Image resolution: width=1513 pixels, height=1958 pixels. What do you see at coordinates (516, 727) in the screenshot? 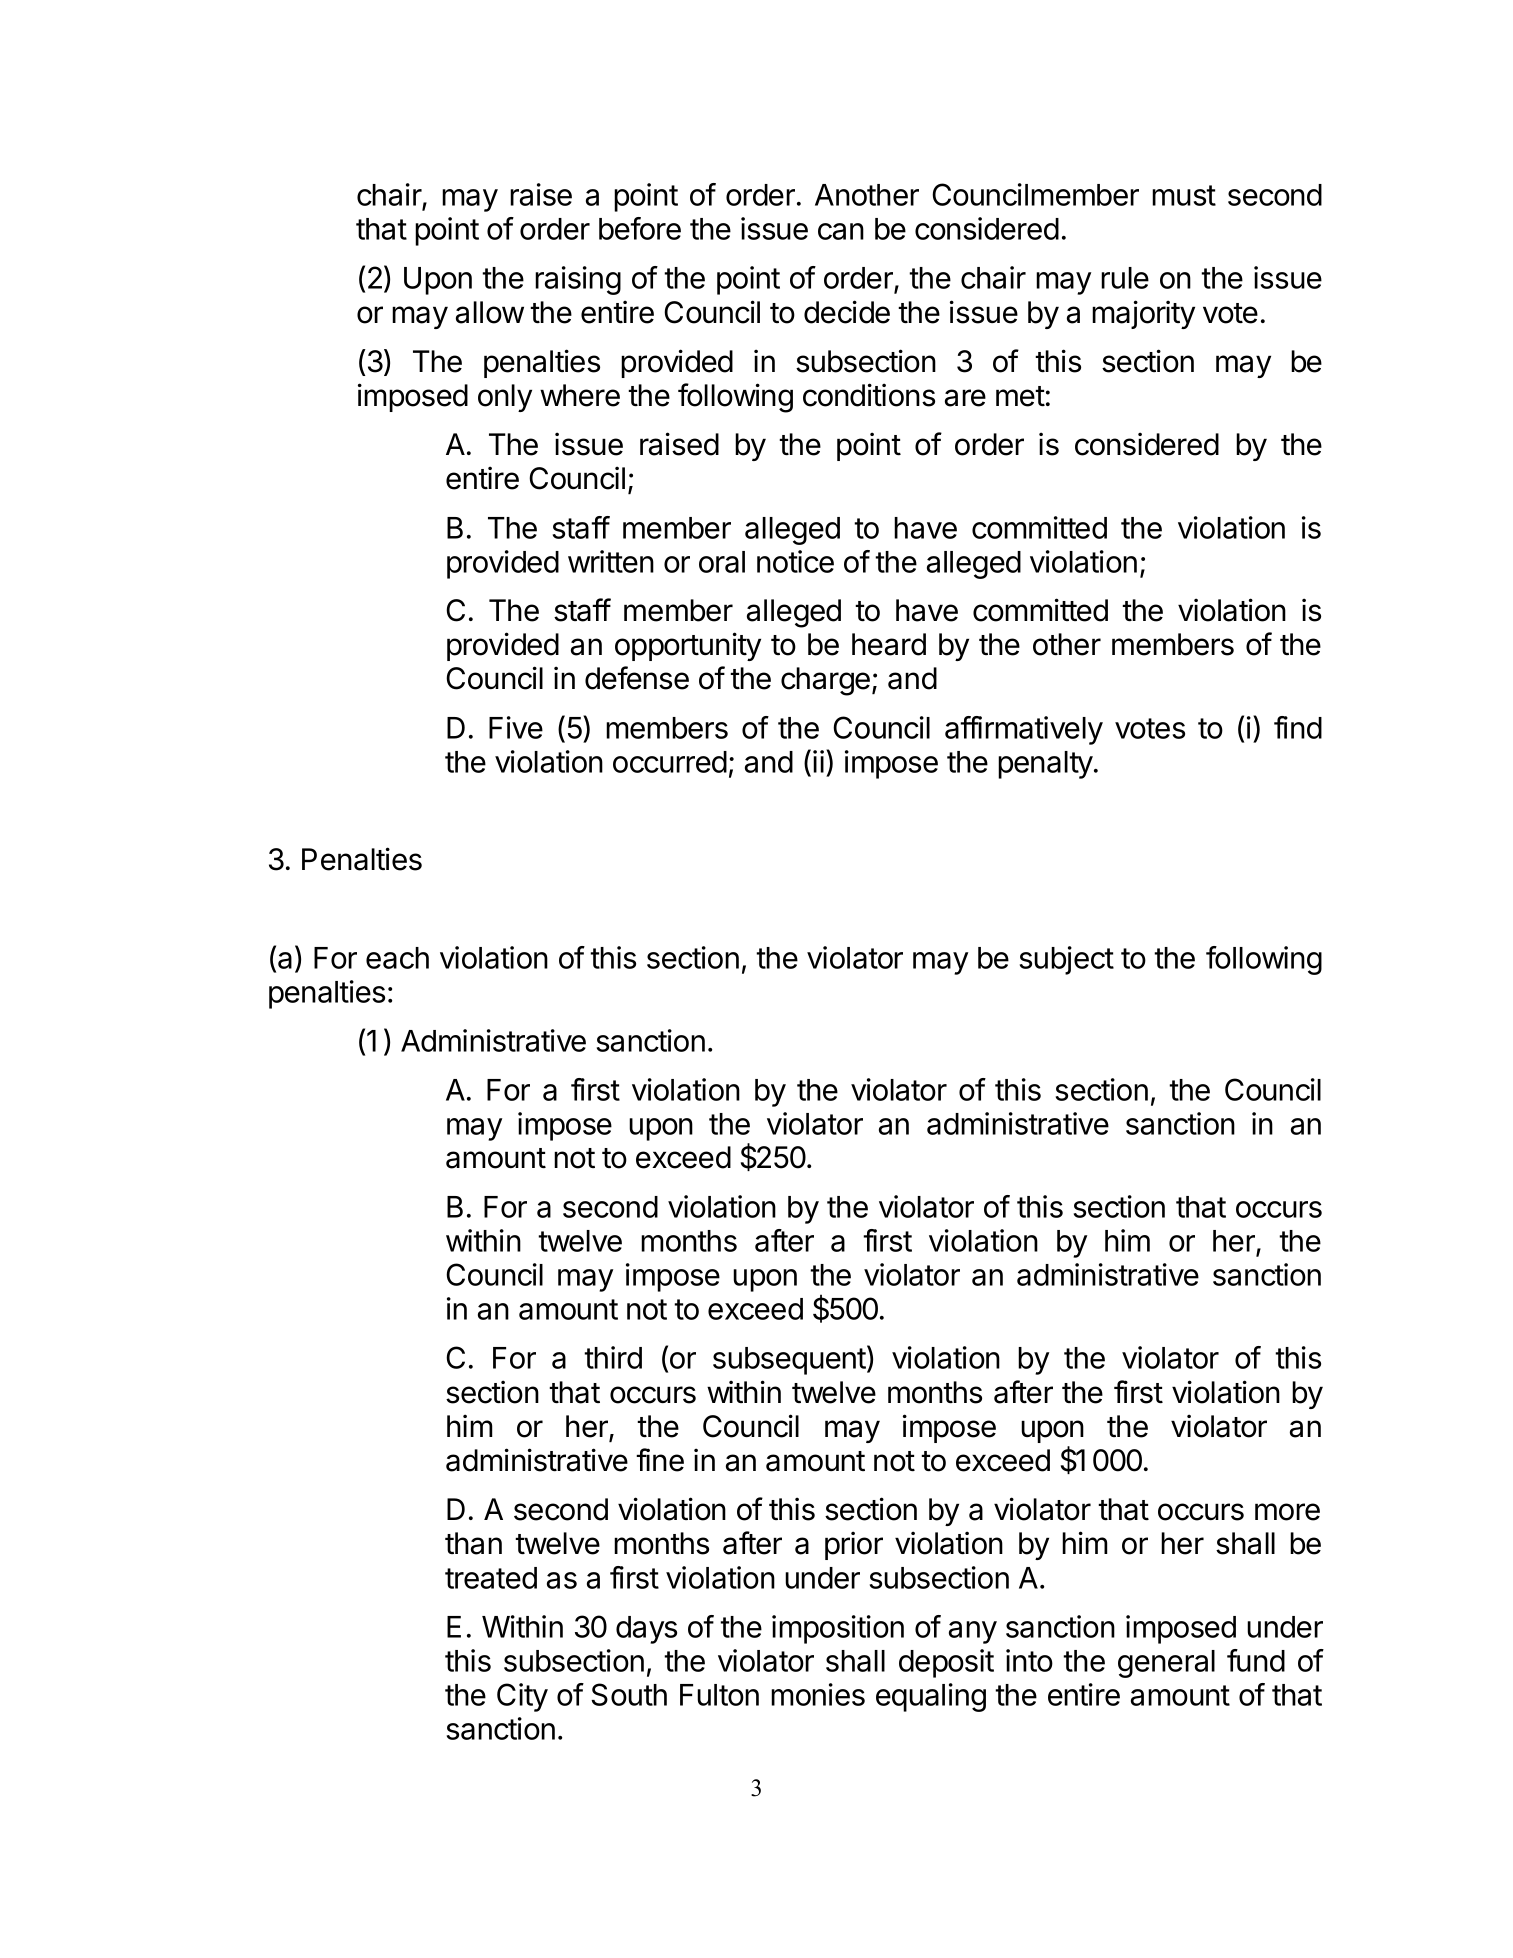
I see `Five` at bounding box center [516, 727].
